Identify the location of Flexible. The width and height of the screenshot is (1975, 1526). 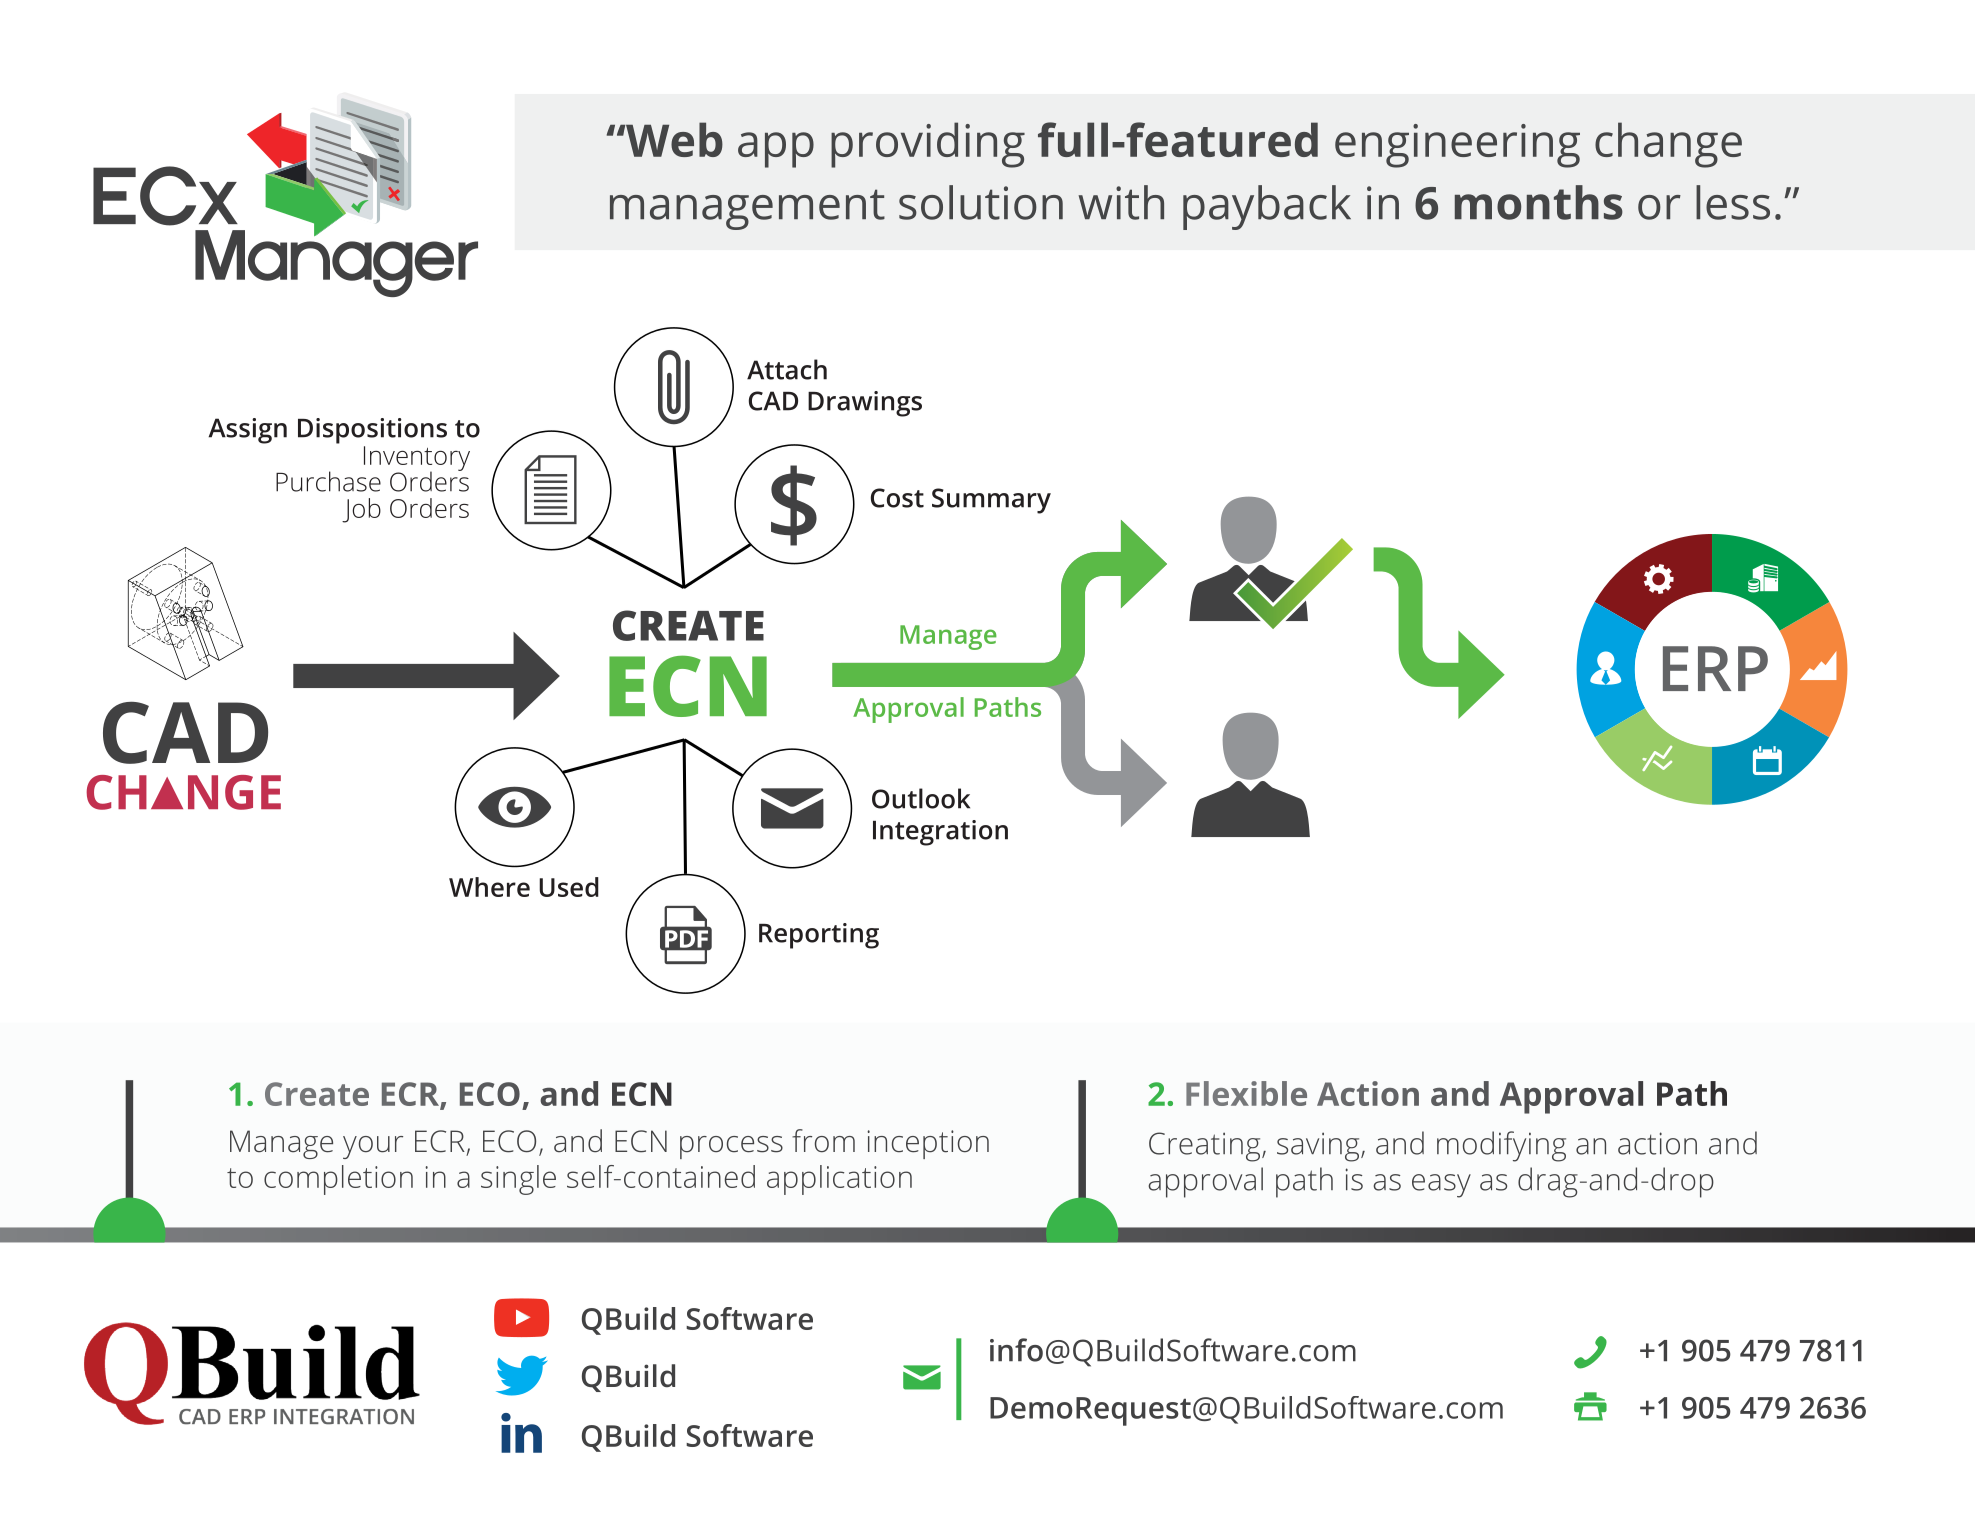
(1246, 1093).
